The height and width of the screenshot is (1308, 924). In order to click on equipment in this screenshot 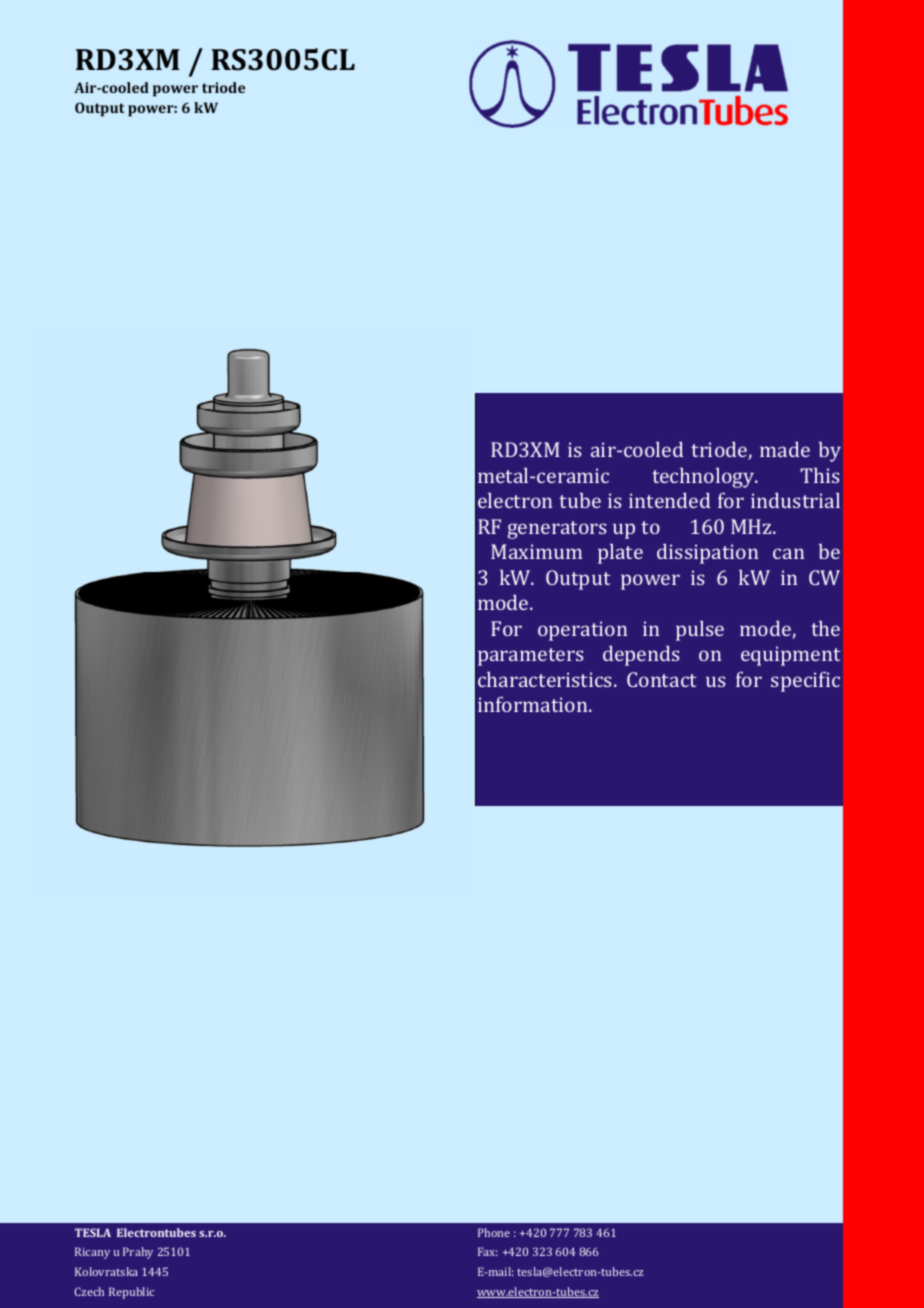, I will do `click(790, 656)`.
